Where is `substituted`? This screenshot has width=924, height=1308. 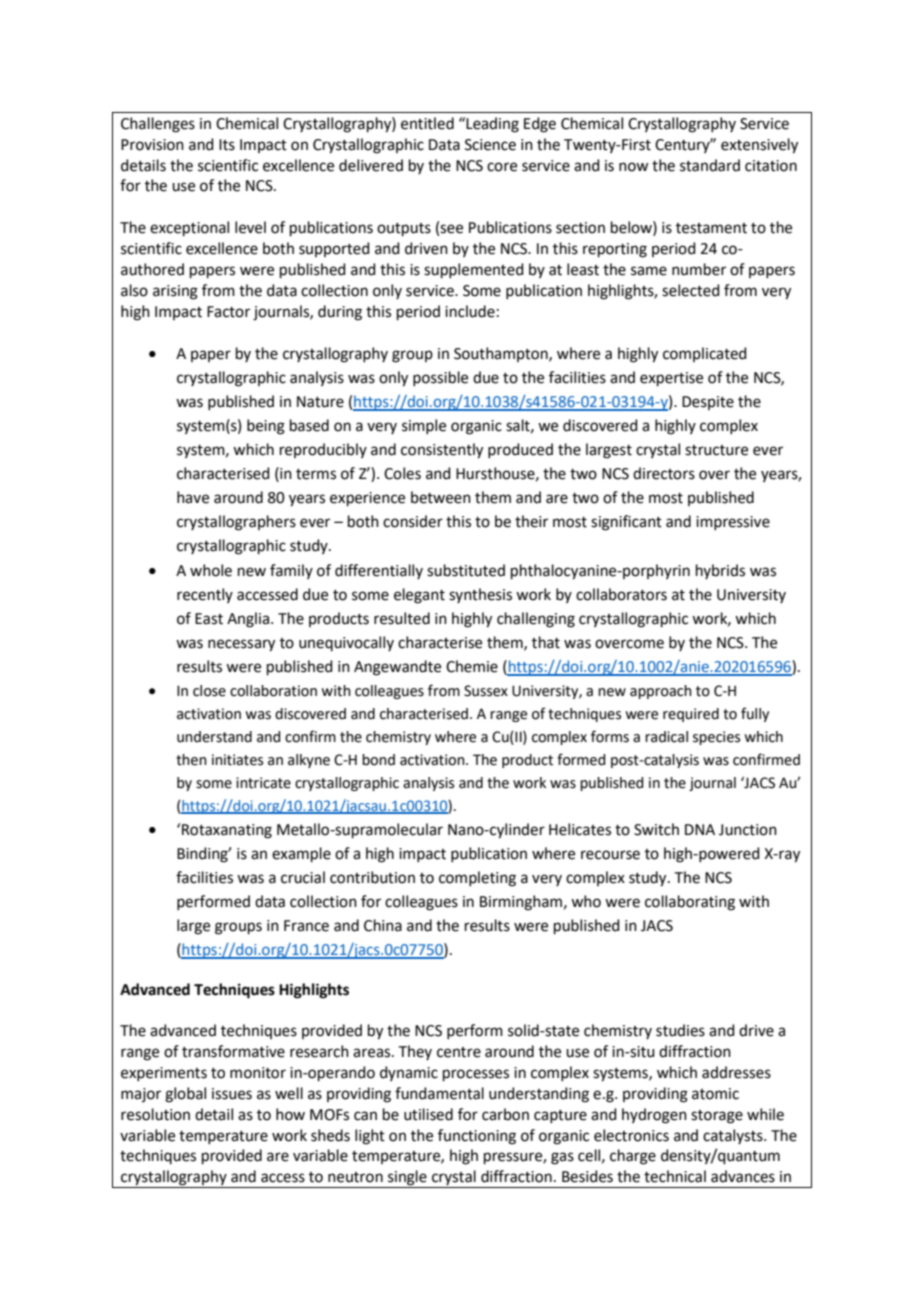
substituted is located at coordinates (466, 570).
